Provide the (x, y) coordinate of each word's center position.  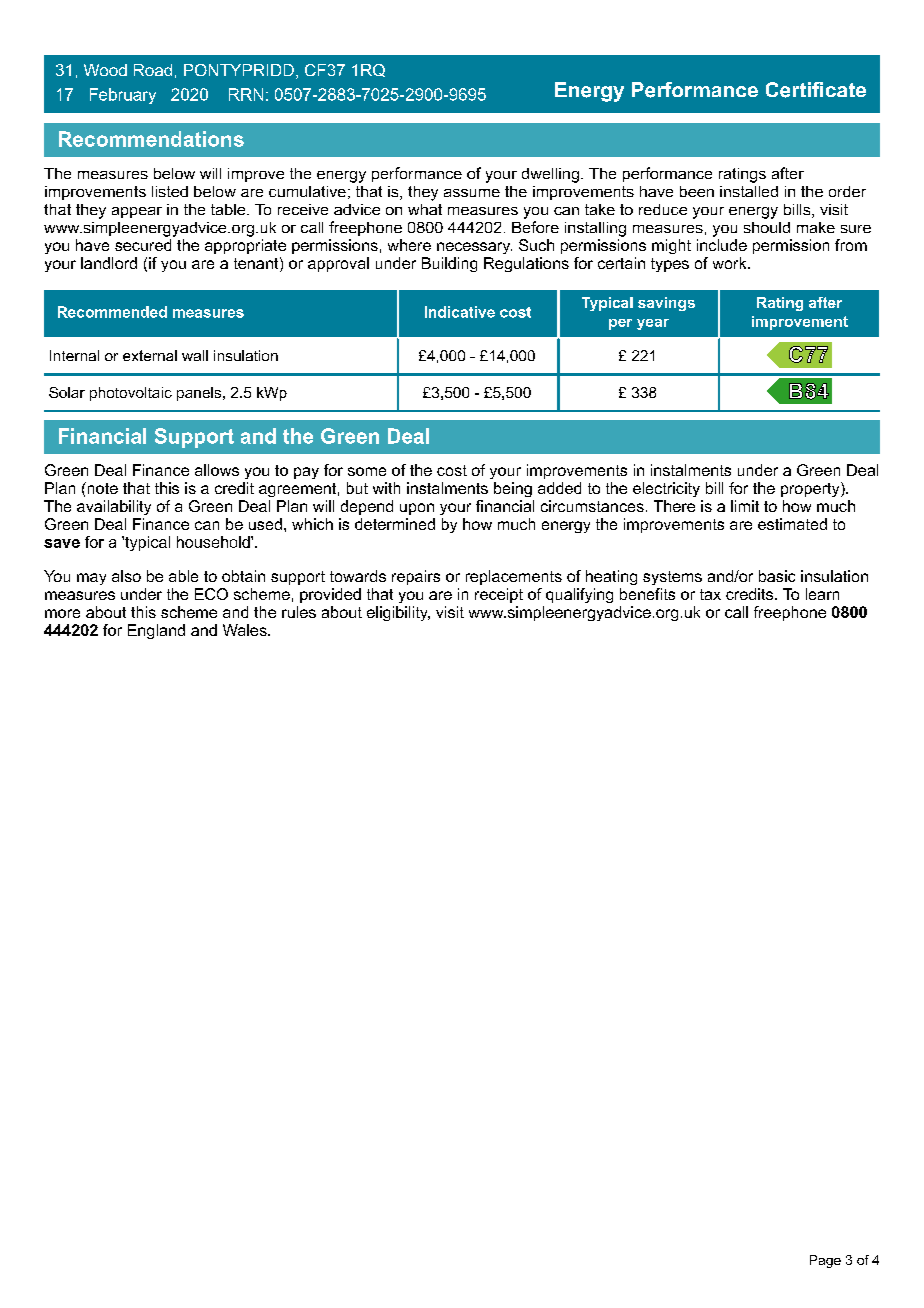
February (123, 96)
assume (472, 193)
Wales (246, 630)
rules (299, 612)
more (62, 613)
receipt (499, 595)
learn (822, 594)
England (156, 631)
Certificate (816, 90)
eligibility (398, 613)
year (653, 324)
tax (710, 594)
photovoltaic (131, 394)
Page (825, 1261)
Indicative (460, 312)
